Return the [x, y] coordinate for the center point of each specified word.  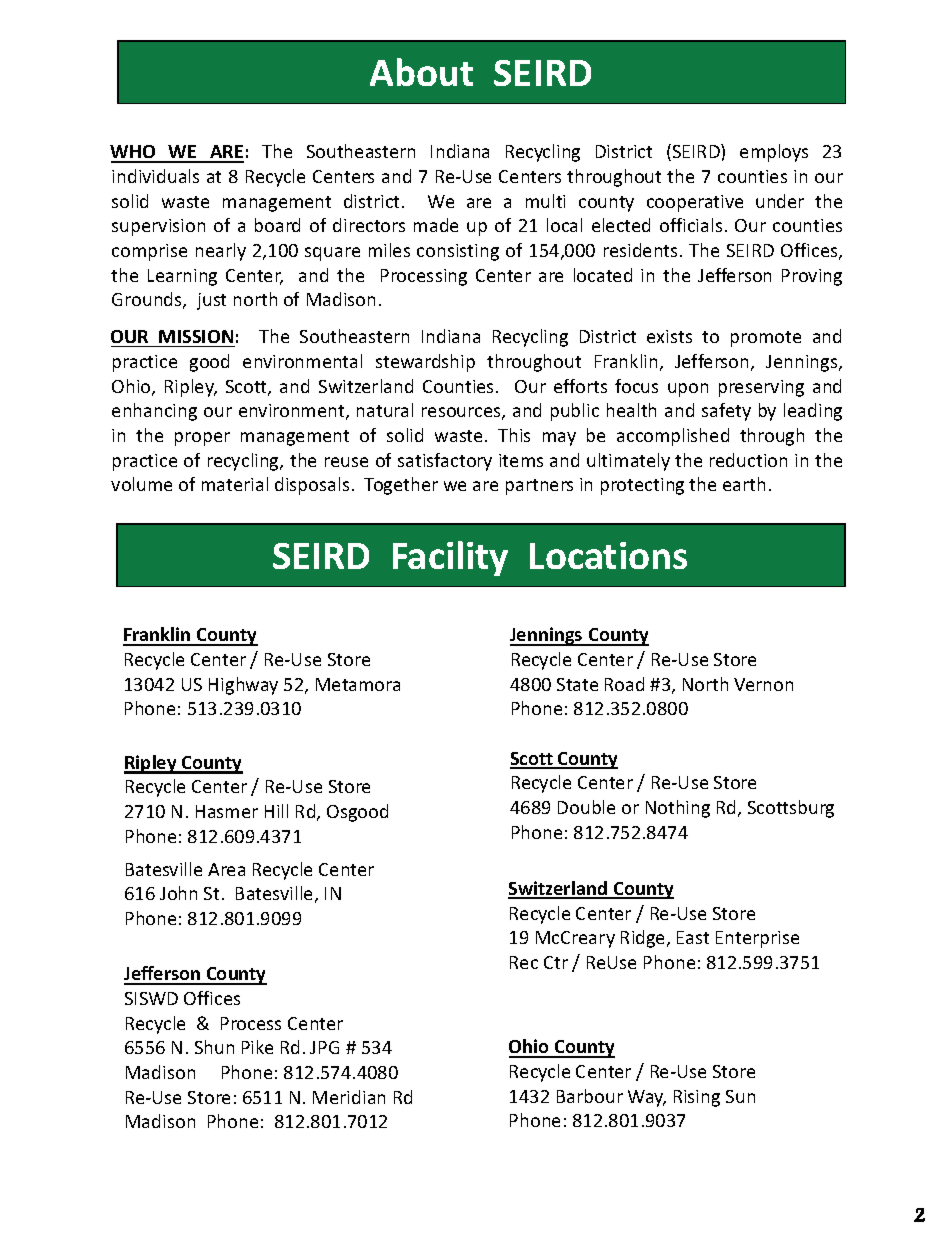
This [514, 435]
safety [726, 412]
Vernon [763, 684]
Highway [243, 686]
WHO [134, 153]
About [421, 72]
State [577, 684]
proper [202, 439]
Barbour [590, 1096]
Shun [214, 1047]
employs [774, 153]
